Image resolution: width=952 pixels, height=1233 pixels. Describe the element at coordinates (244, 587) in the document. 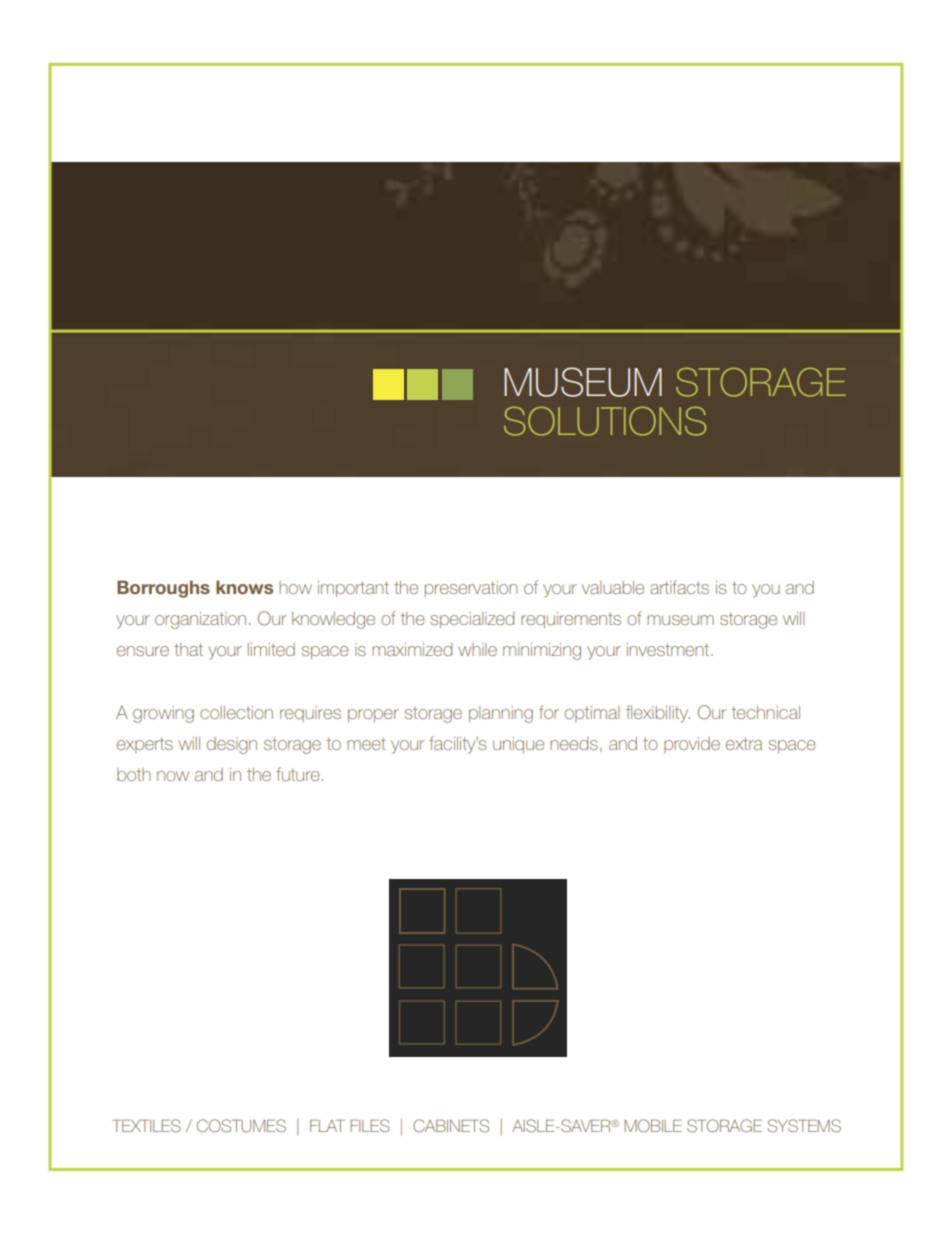

I see `knows` at that location.
